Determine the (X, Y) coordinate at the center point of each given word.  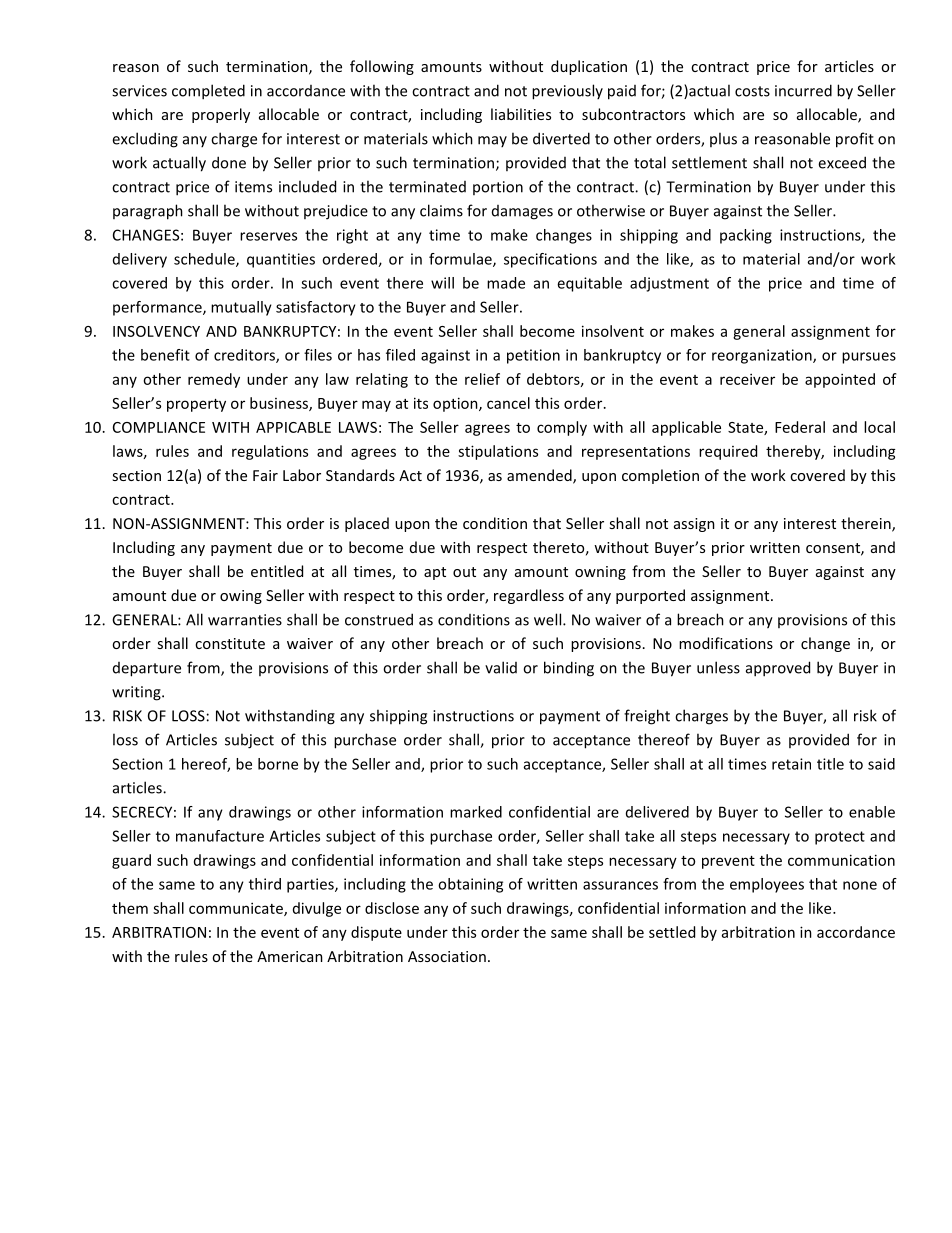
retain (791, 764)
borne (278, 764)
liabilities (521, 114)
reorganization (763, 356)
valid (501, 667)
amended (540, 476)
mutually (241, 308)
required (728, 452)
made (506, 283)
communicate (237, 909)
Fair (265, 475)
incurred (803, 90)
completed (208, 92)
